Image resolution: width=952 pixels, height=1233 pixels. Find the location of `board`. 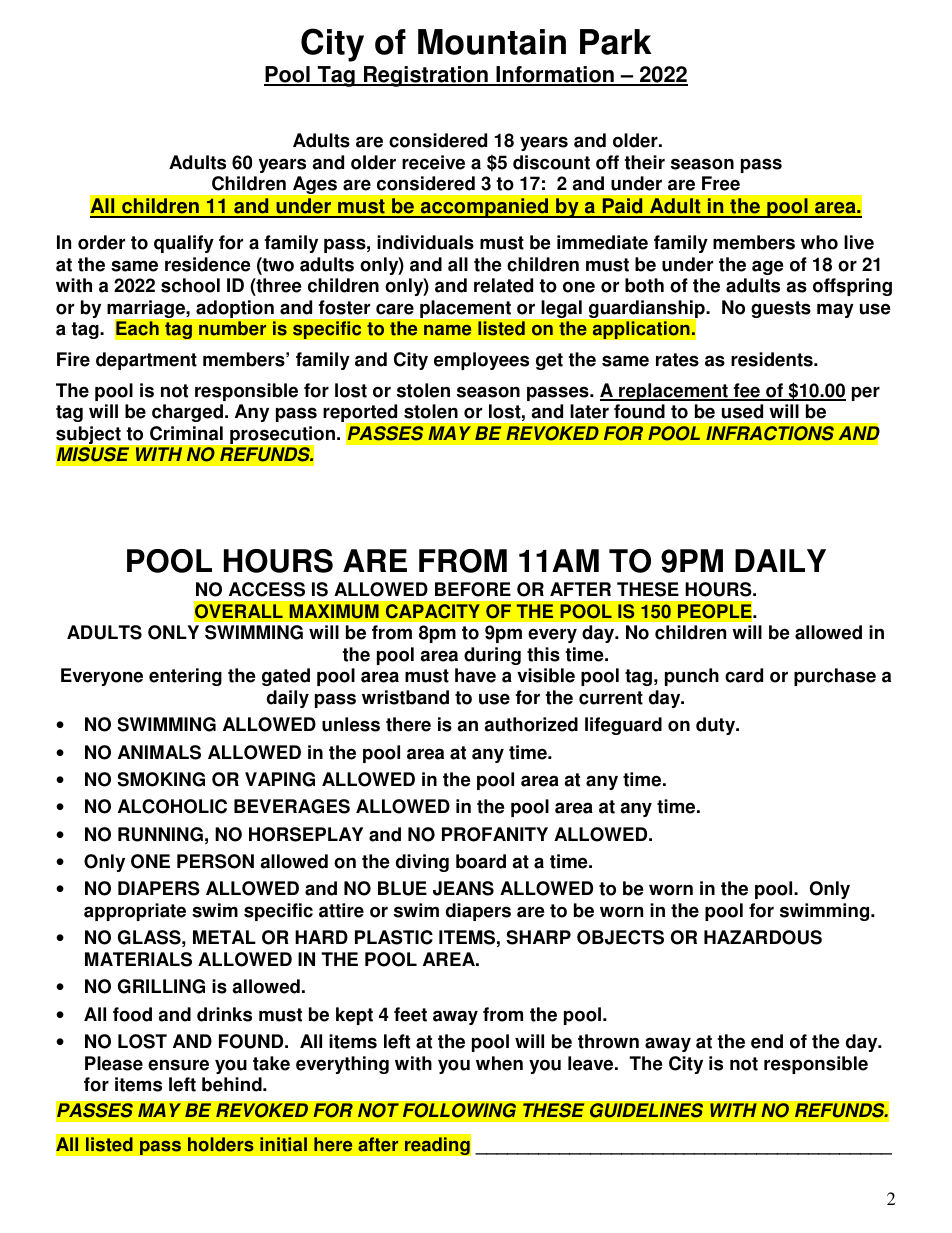

board is located at coordinates (481, 861).
